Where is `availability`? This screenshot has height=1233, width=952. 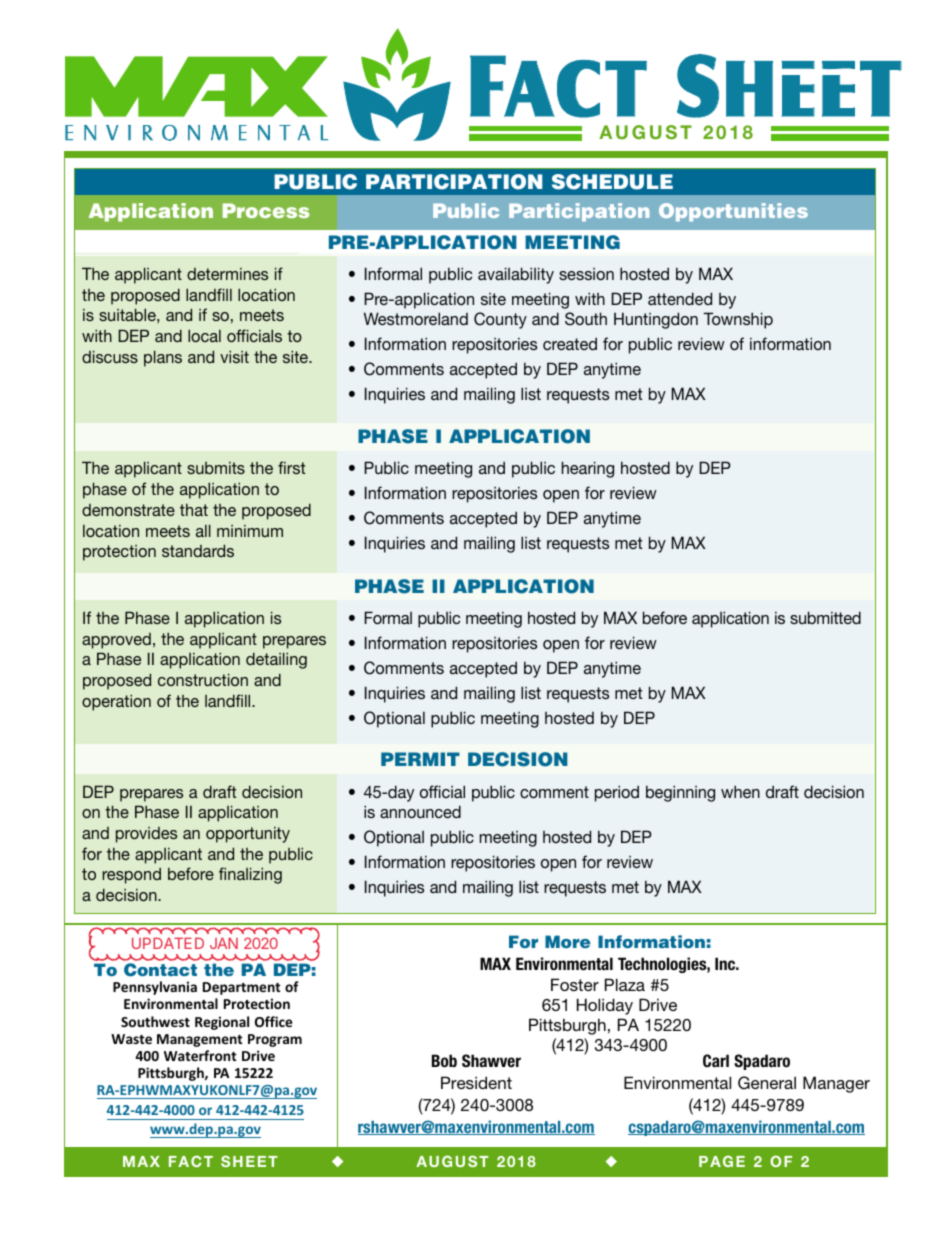 availability is located at coordinates (516, 275).
